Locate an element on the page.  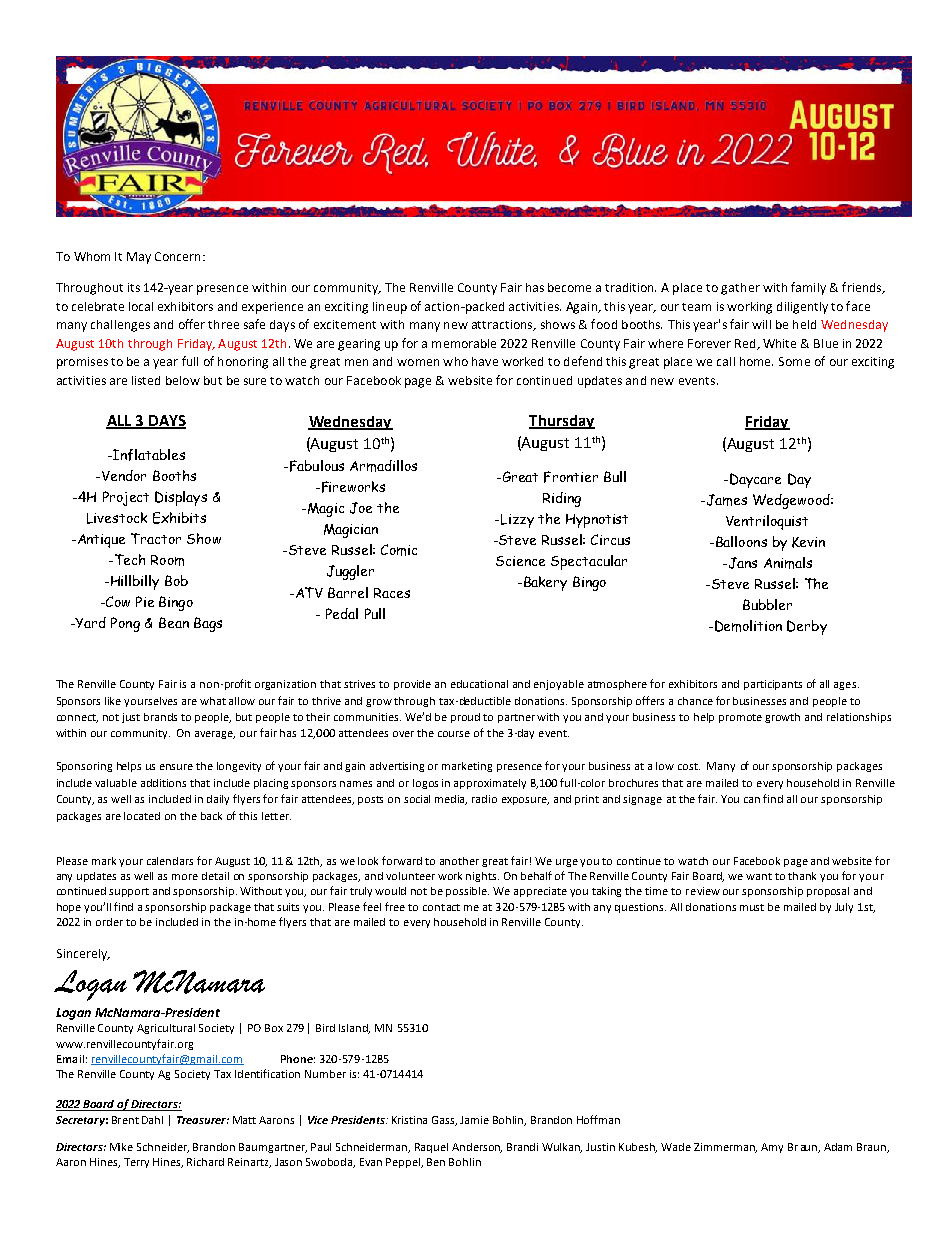
lineup is located at coordinates (390, 308).
